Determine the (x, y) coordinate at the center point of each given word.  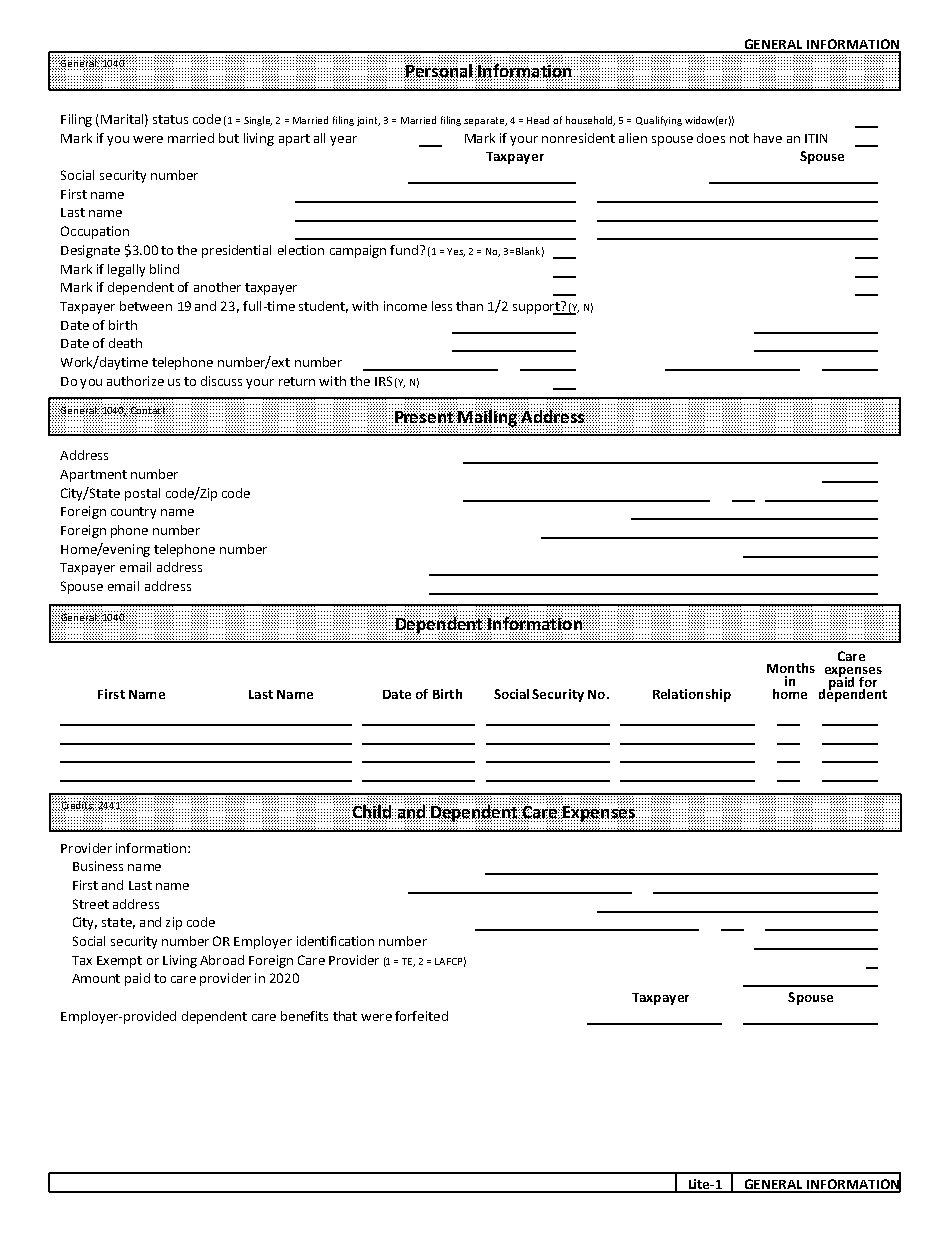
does (711, 138)
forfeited (421, 1016)
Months (791, 668)
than (469, 306)
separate (485, 121)
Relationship (692, 695)
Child (372, 812)
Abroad (222, 960)
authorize (135, 381)
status (170, 119)
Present (425, 417)
